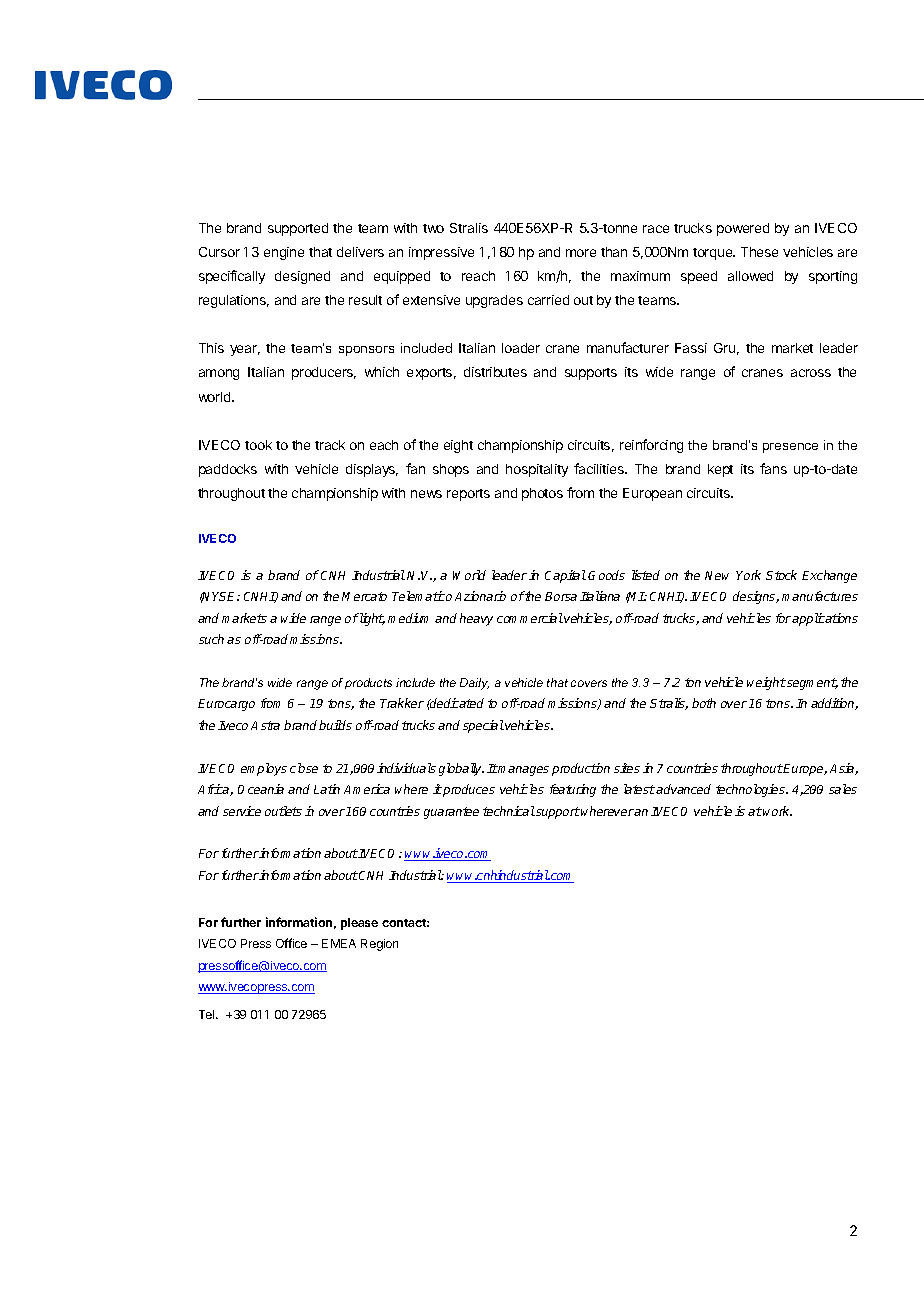 Image resolution: width=924 pixels, height=1308 pixels. I want to click on more, so click(581, 253).
